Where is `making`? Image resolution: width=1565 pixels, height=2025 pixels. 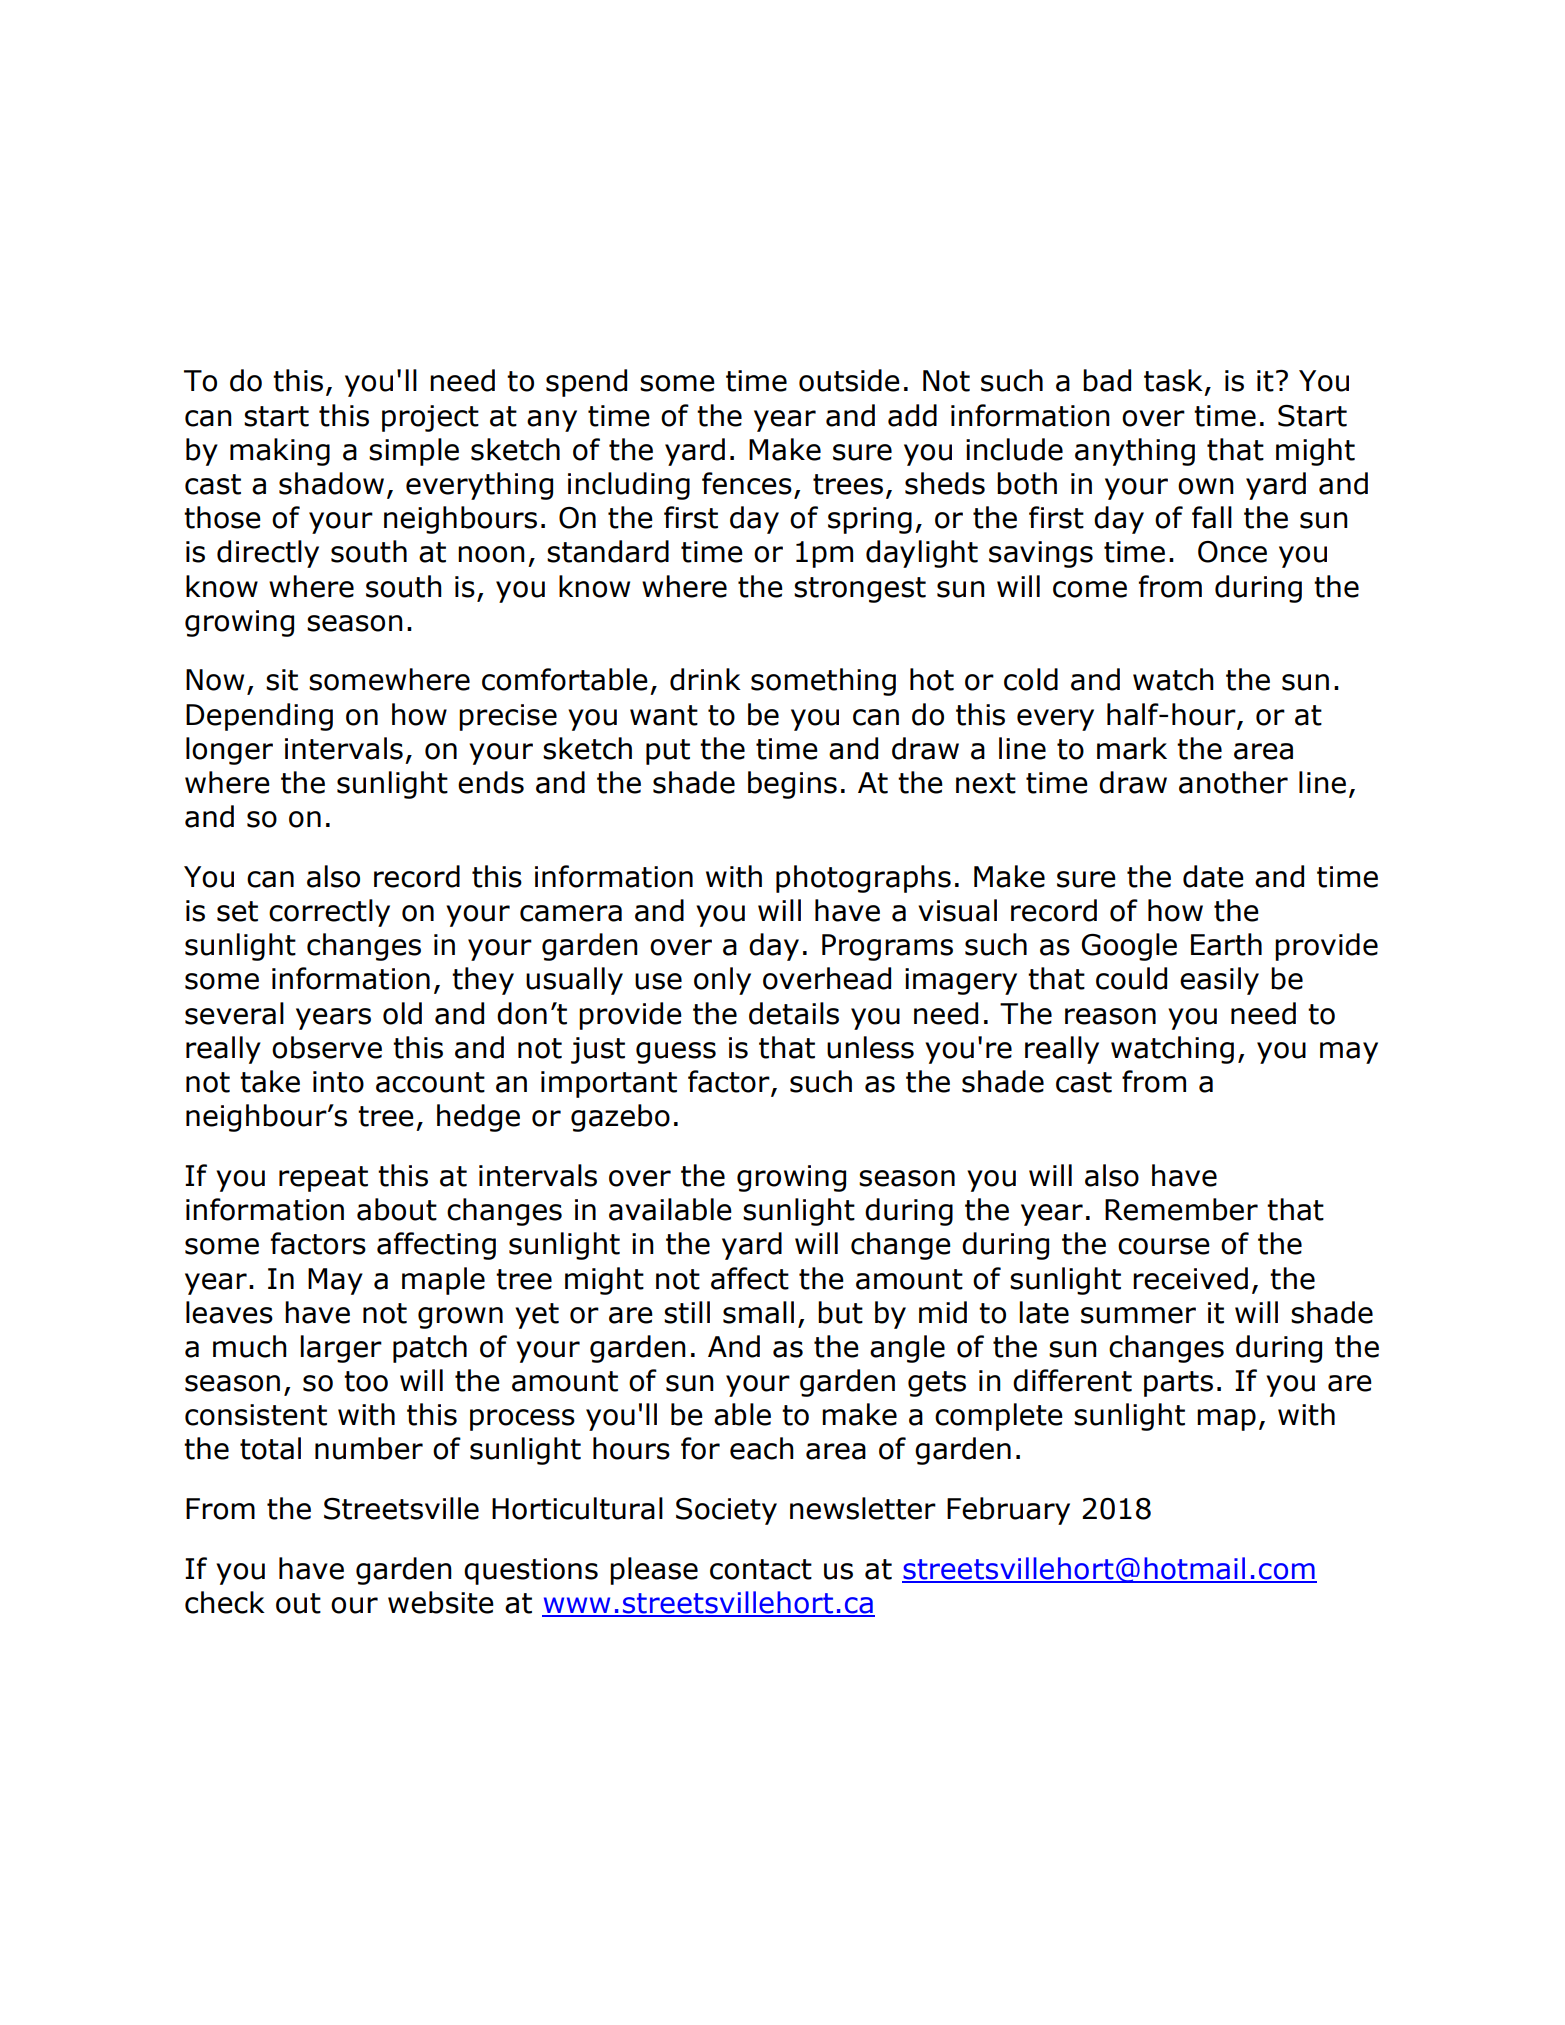 making is located at coordinates (280, 452).
